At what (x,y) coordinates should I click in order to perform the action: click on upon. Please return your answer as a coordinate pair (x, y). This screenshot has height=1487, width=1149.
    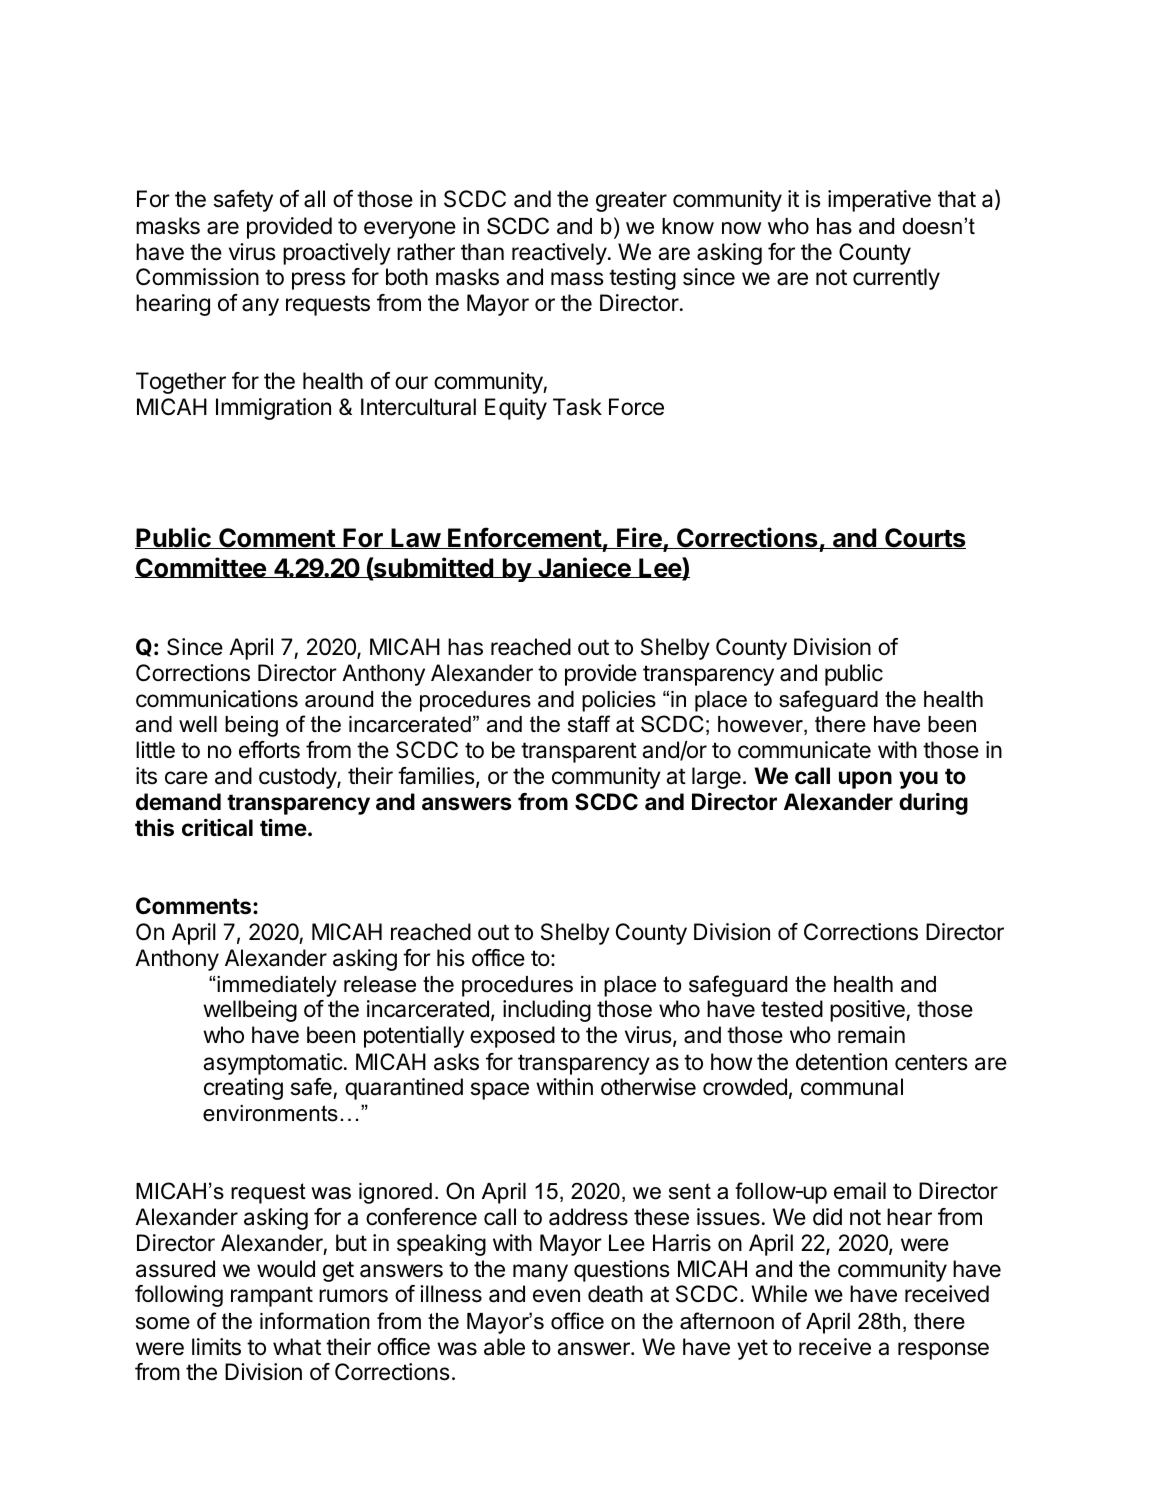
    Looking at the image, I should click on (865, 780).
